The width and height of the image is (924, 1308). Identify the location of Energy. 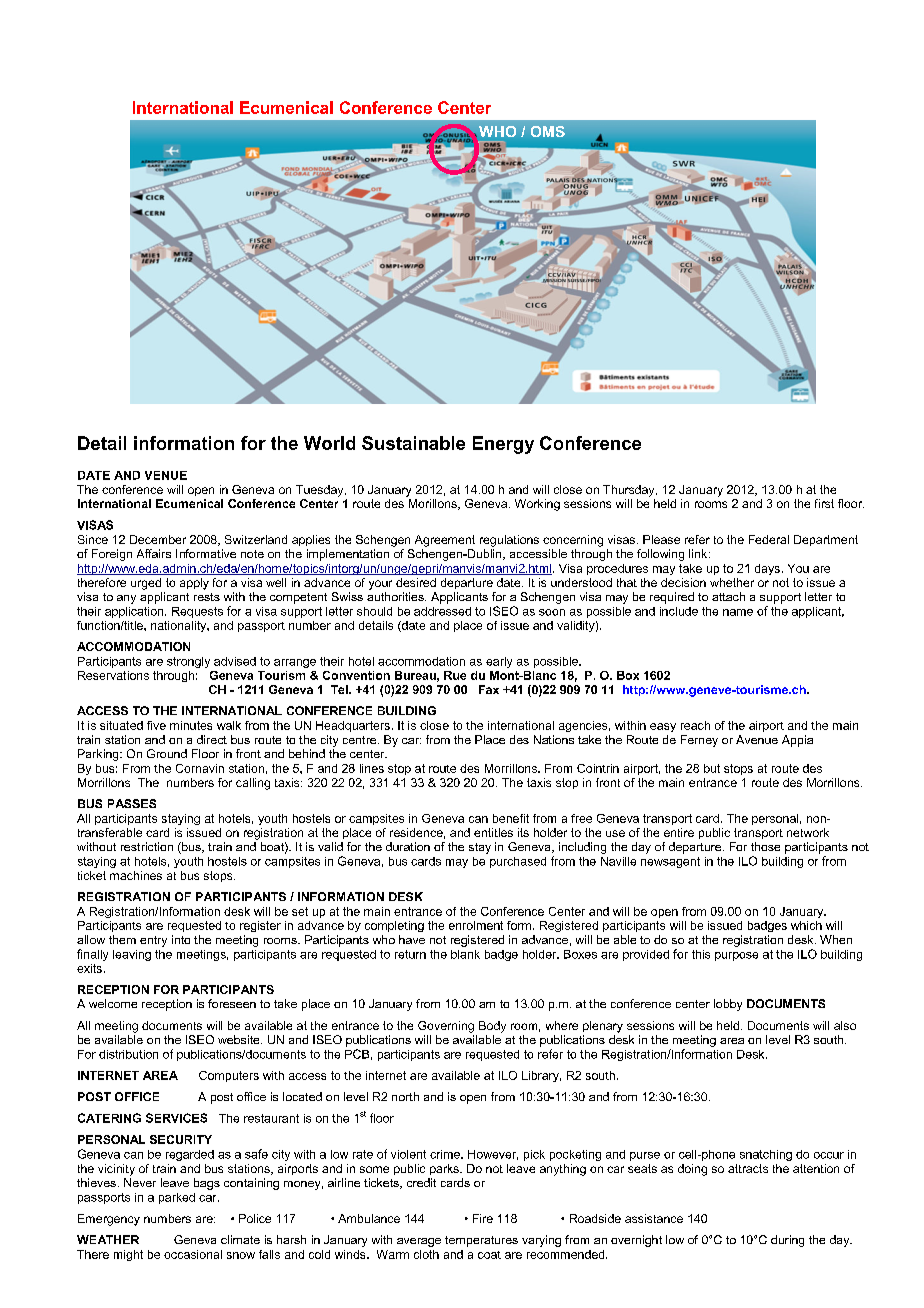
(503, 445).
